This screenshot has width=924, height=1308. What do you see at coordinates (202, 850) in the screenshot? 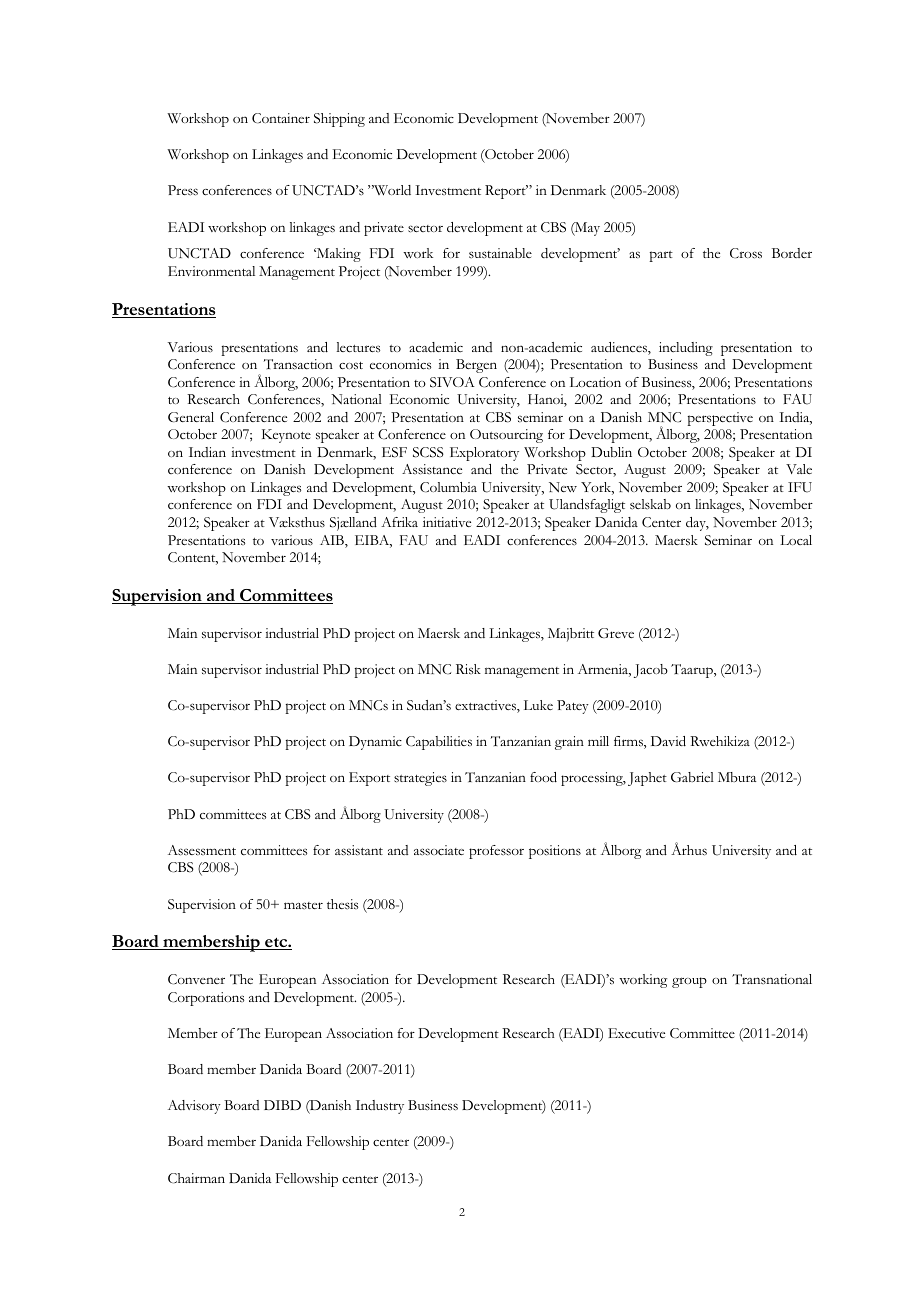
I see `Assessment` at bounding box center [202, 850].
